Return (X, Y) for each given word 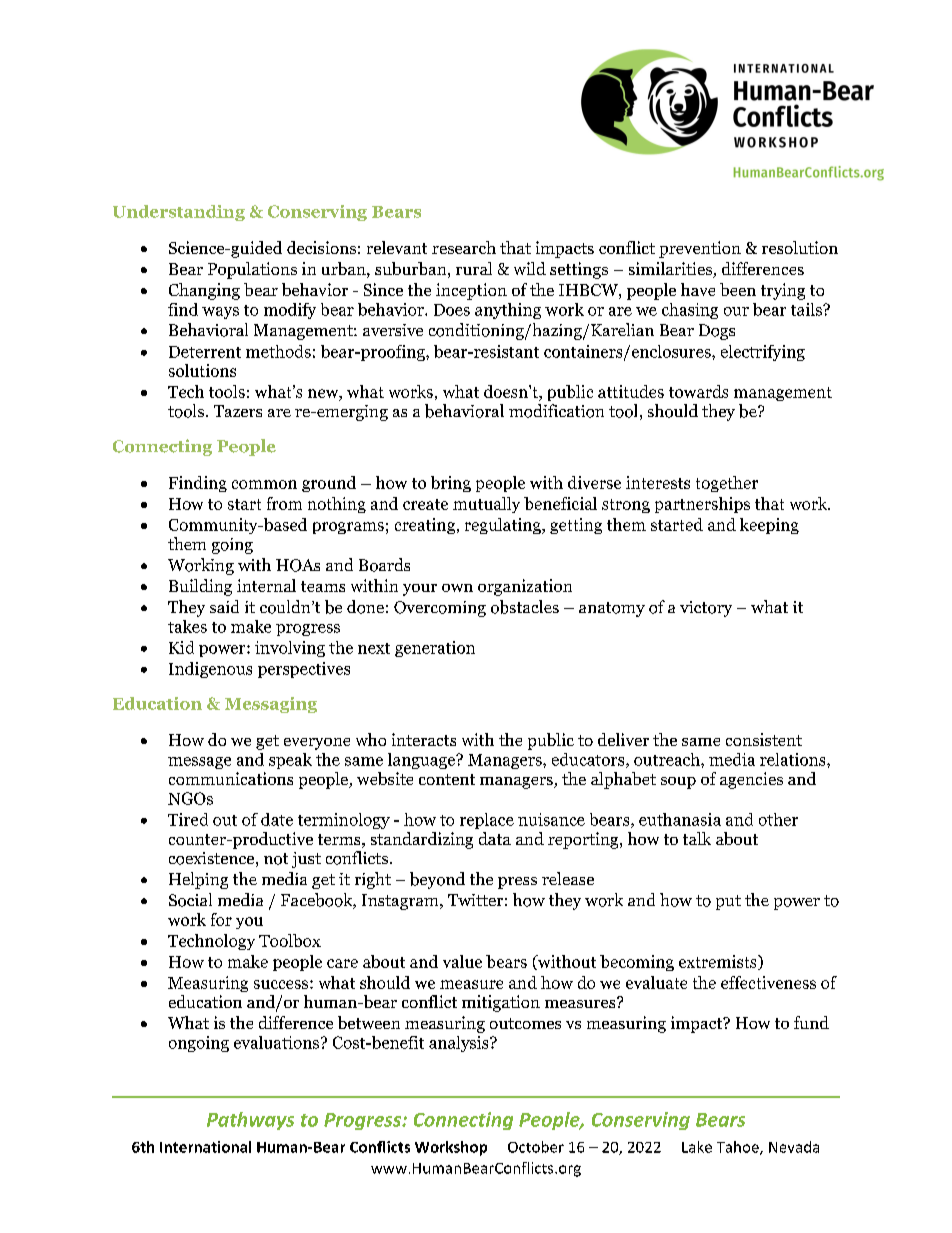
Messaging (271, 705)
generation (435, 649)
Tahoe (739, 1148)
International (205, 1147)
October (536, 1147)
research (464, 247)
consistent (764, 739)
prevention (700, 249)
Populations (252, 270)
